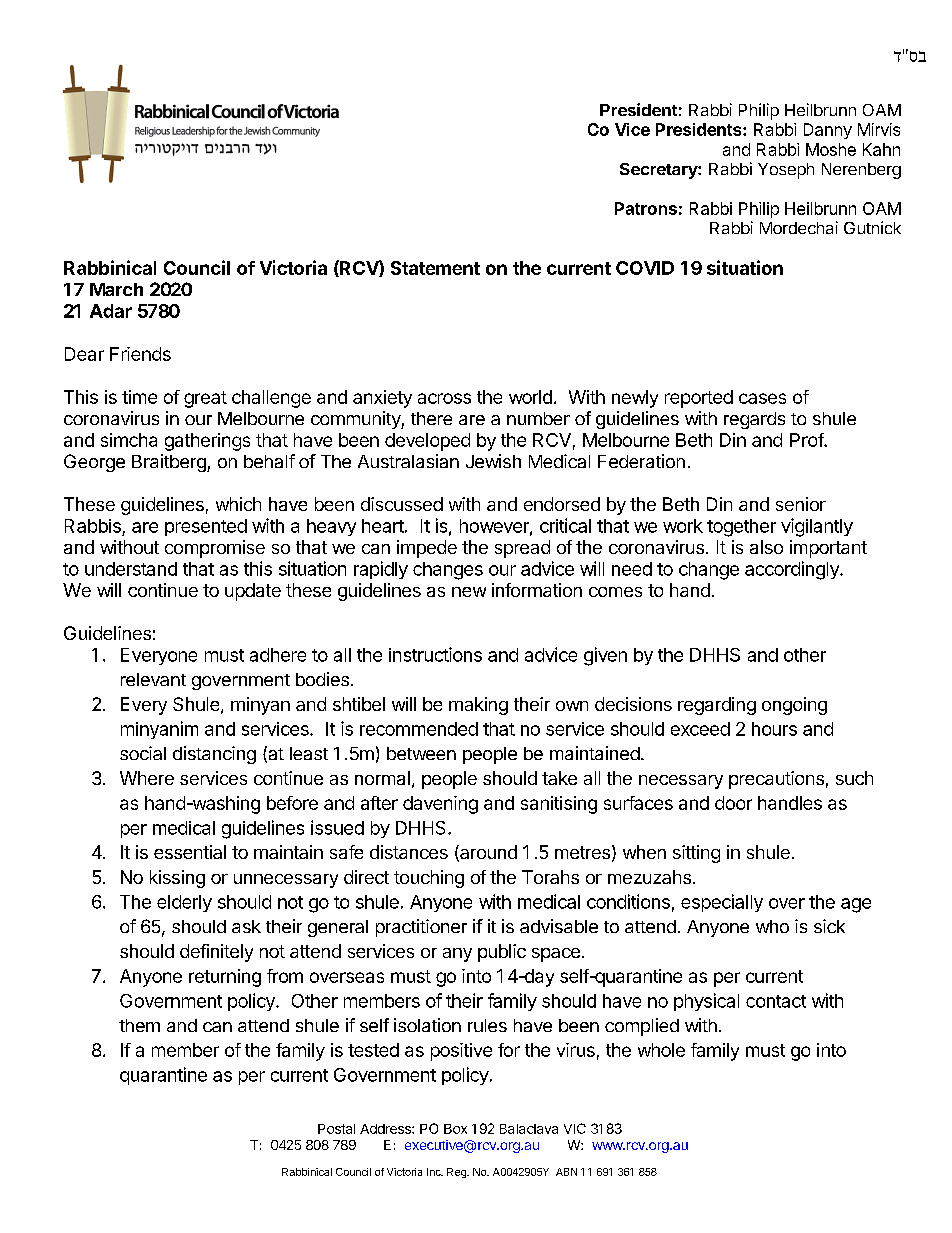 The width and height of the screenshot is (952, 1233). What do you see at coordinates (831, 149) in the screenshot?
I see `Moshe` at bounding box center [831, 149].
